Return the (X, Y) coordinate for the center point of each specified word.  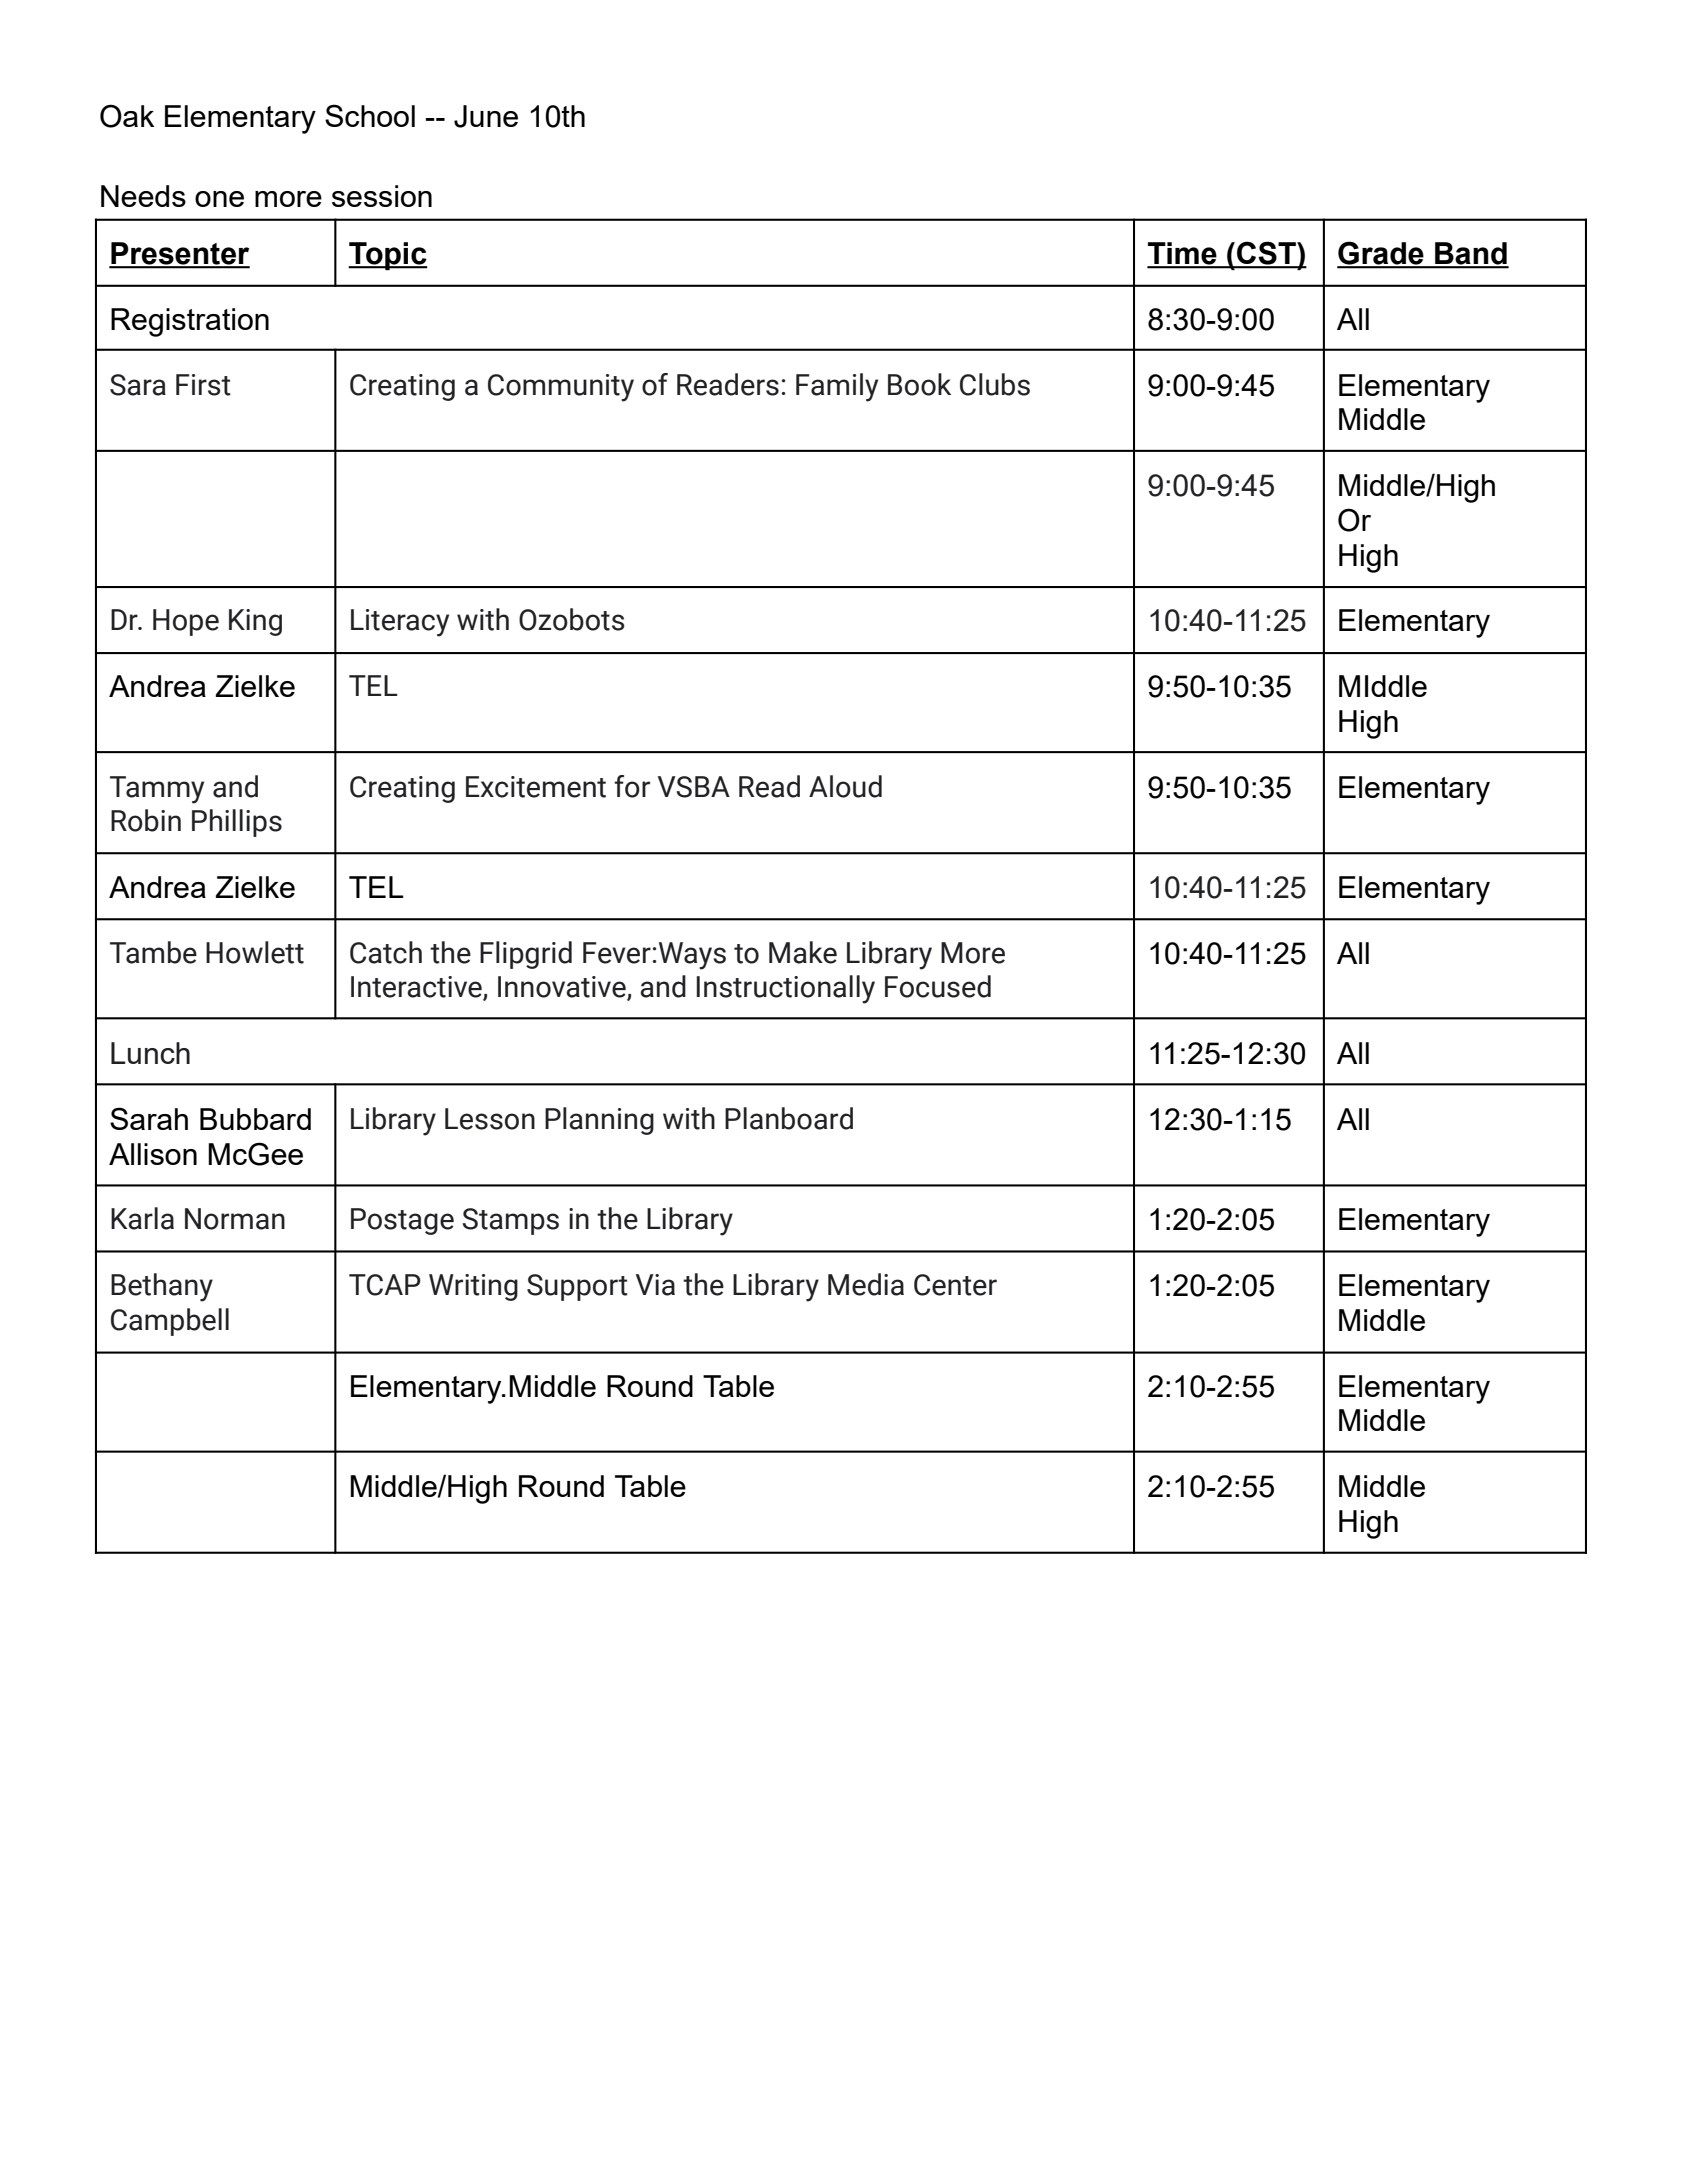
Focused (938, 986)
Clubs (995, 384)
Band (1471, 254)
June (486, 116)
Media (866, 1284)
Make (803, 952)
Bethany (162, 1287)
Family (837, 387)
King (255, 622)
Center (955, 1285)
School (370, 115)
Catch (386, 952)
